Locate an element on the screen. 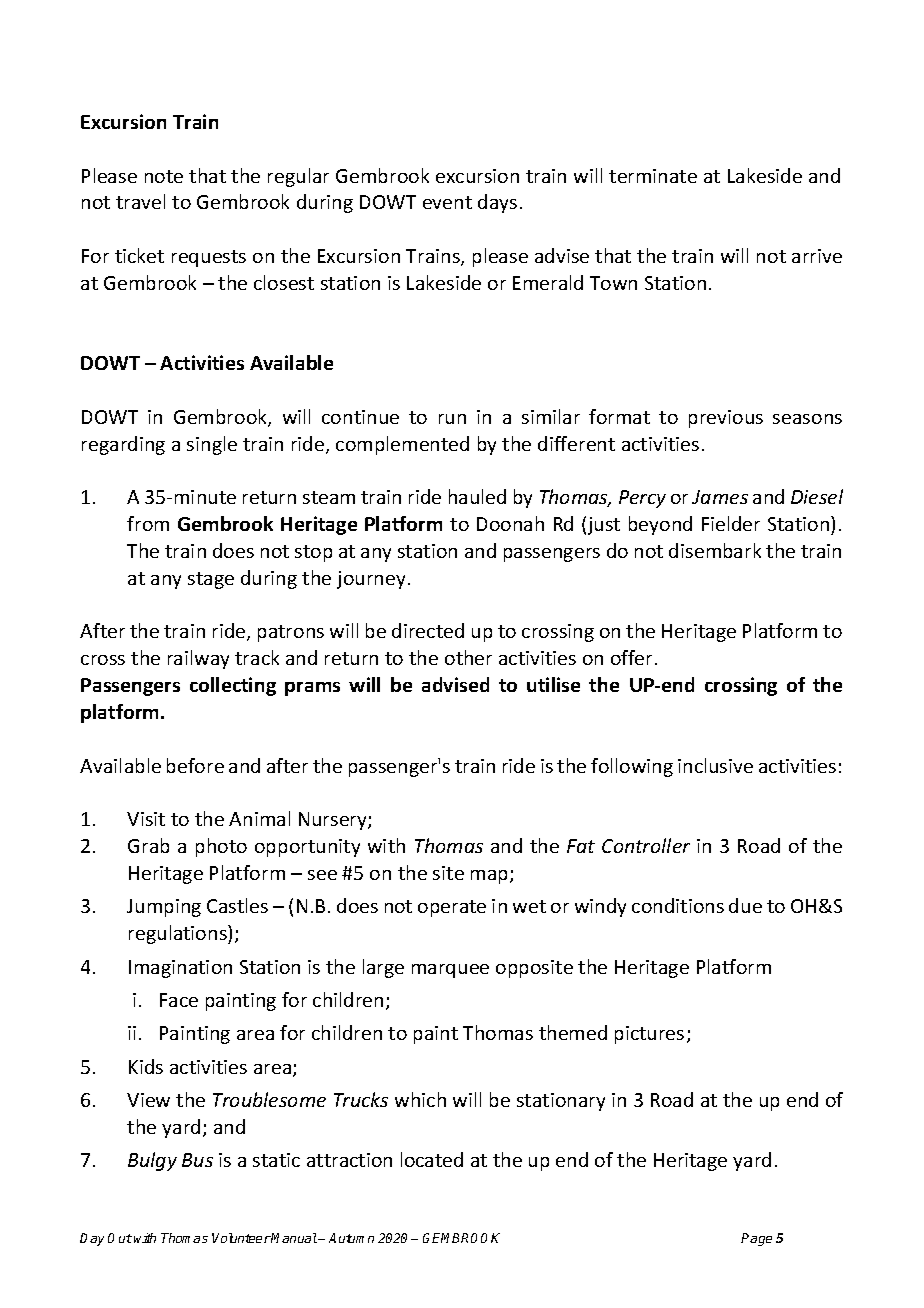  other is located at coordinates (468, 657).
